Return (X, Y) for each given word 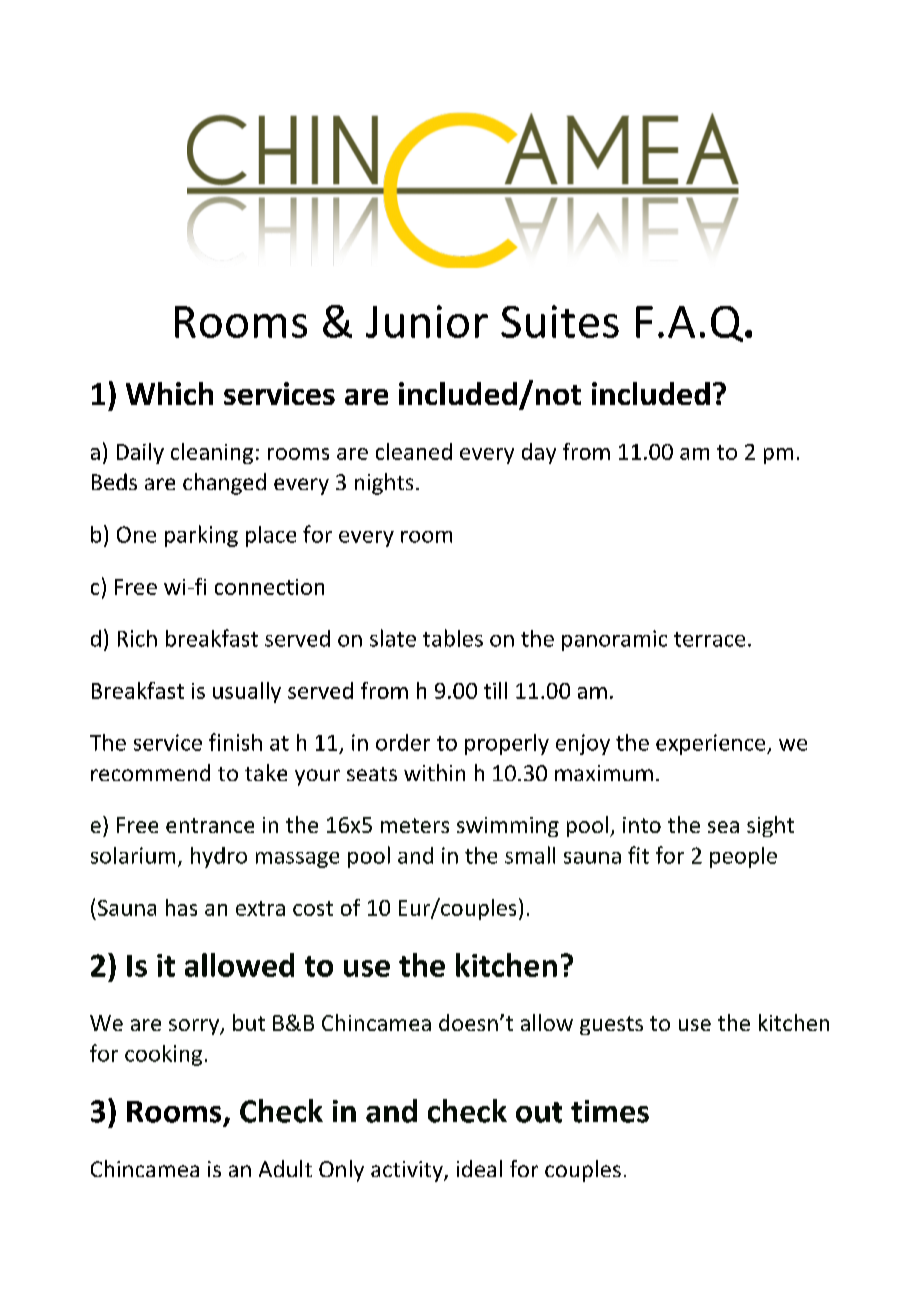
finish (235, 742)
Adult (285, 1168)
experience (712, 744)
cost (313, 908)
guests (611, 1025)
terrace (709, 639)
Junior (427, 321)
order (403, 742)
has (181, 907)
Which (169, 393)
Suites (560, 321)
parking (201, 536)
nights (384, 484)
